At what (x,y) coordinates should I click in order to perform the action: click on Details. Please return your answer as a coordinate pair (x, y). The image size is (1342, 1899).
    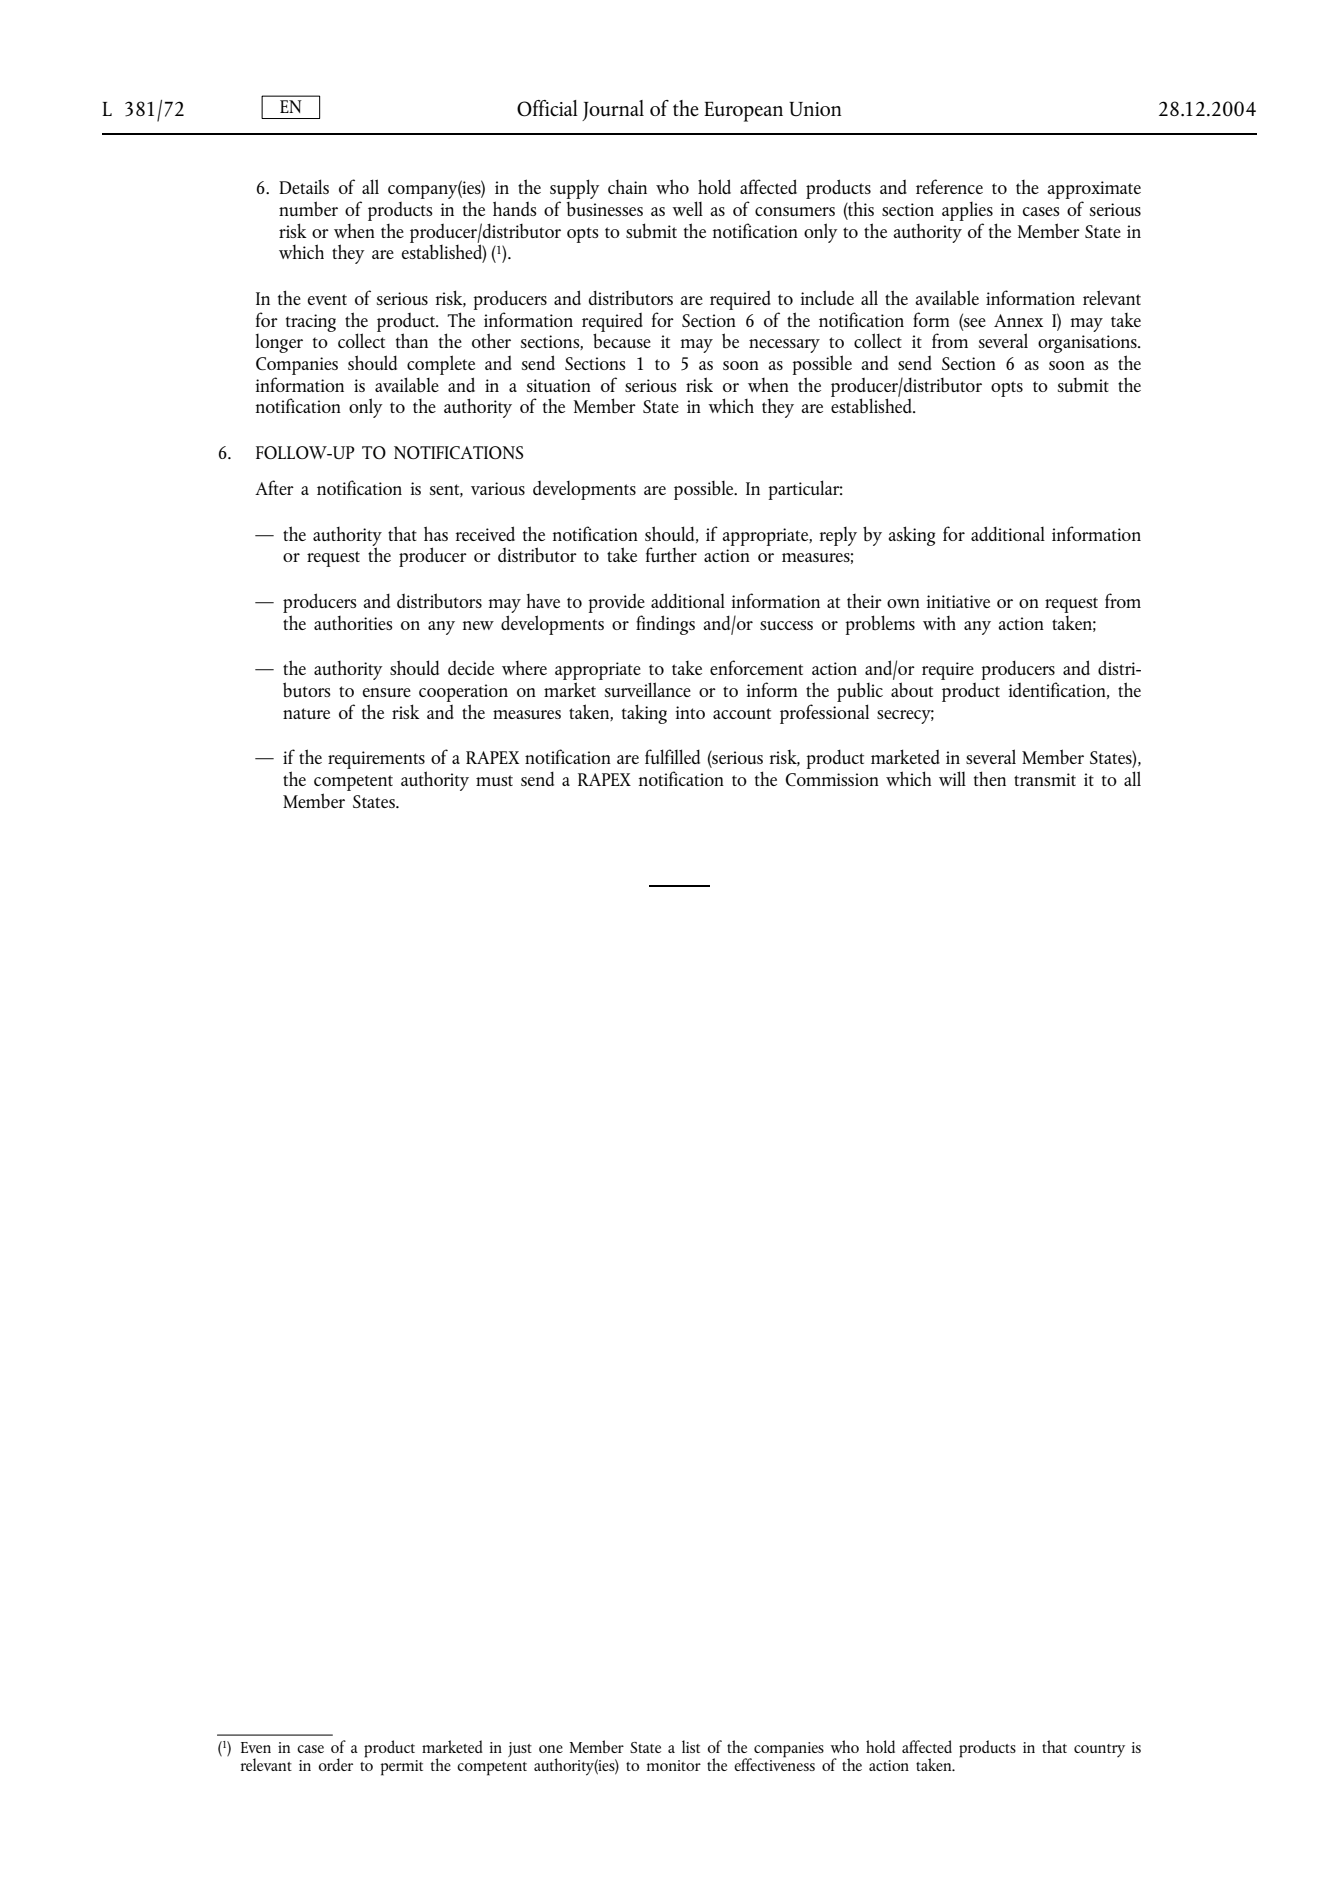
    Looking at the image, I should click on (304, 186).
